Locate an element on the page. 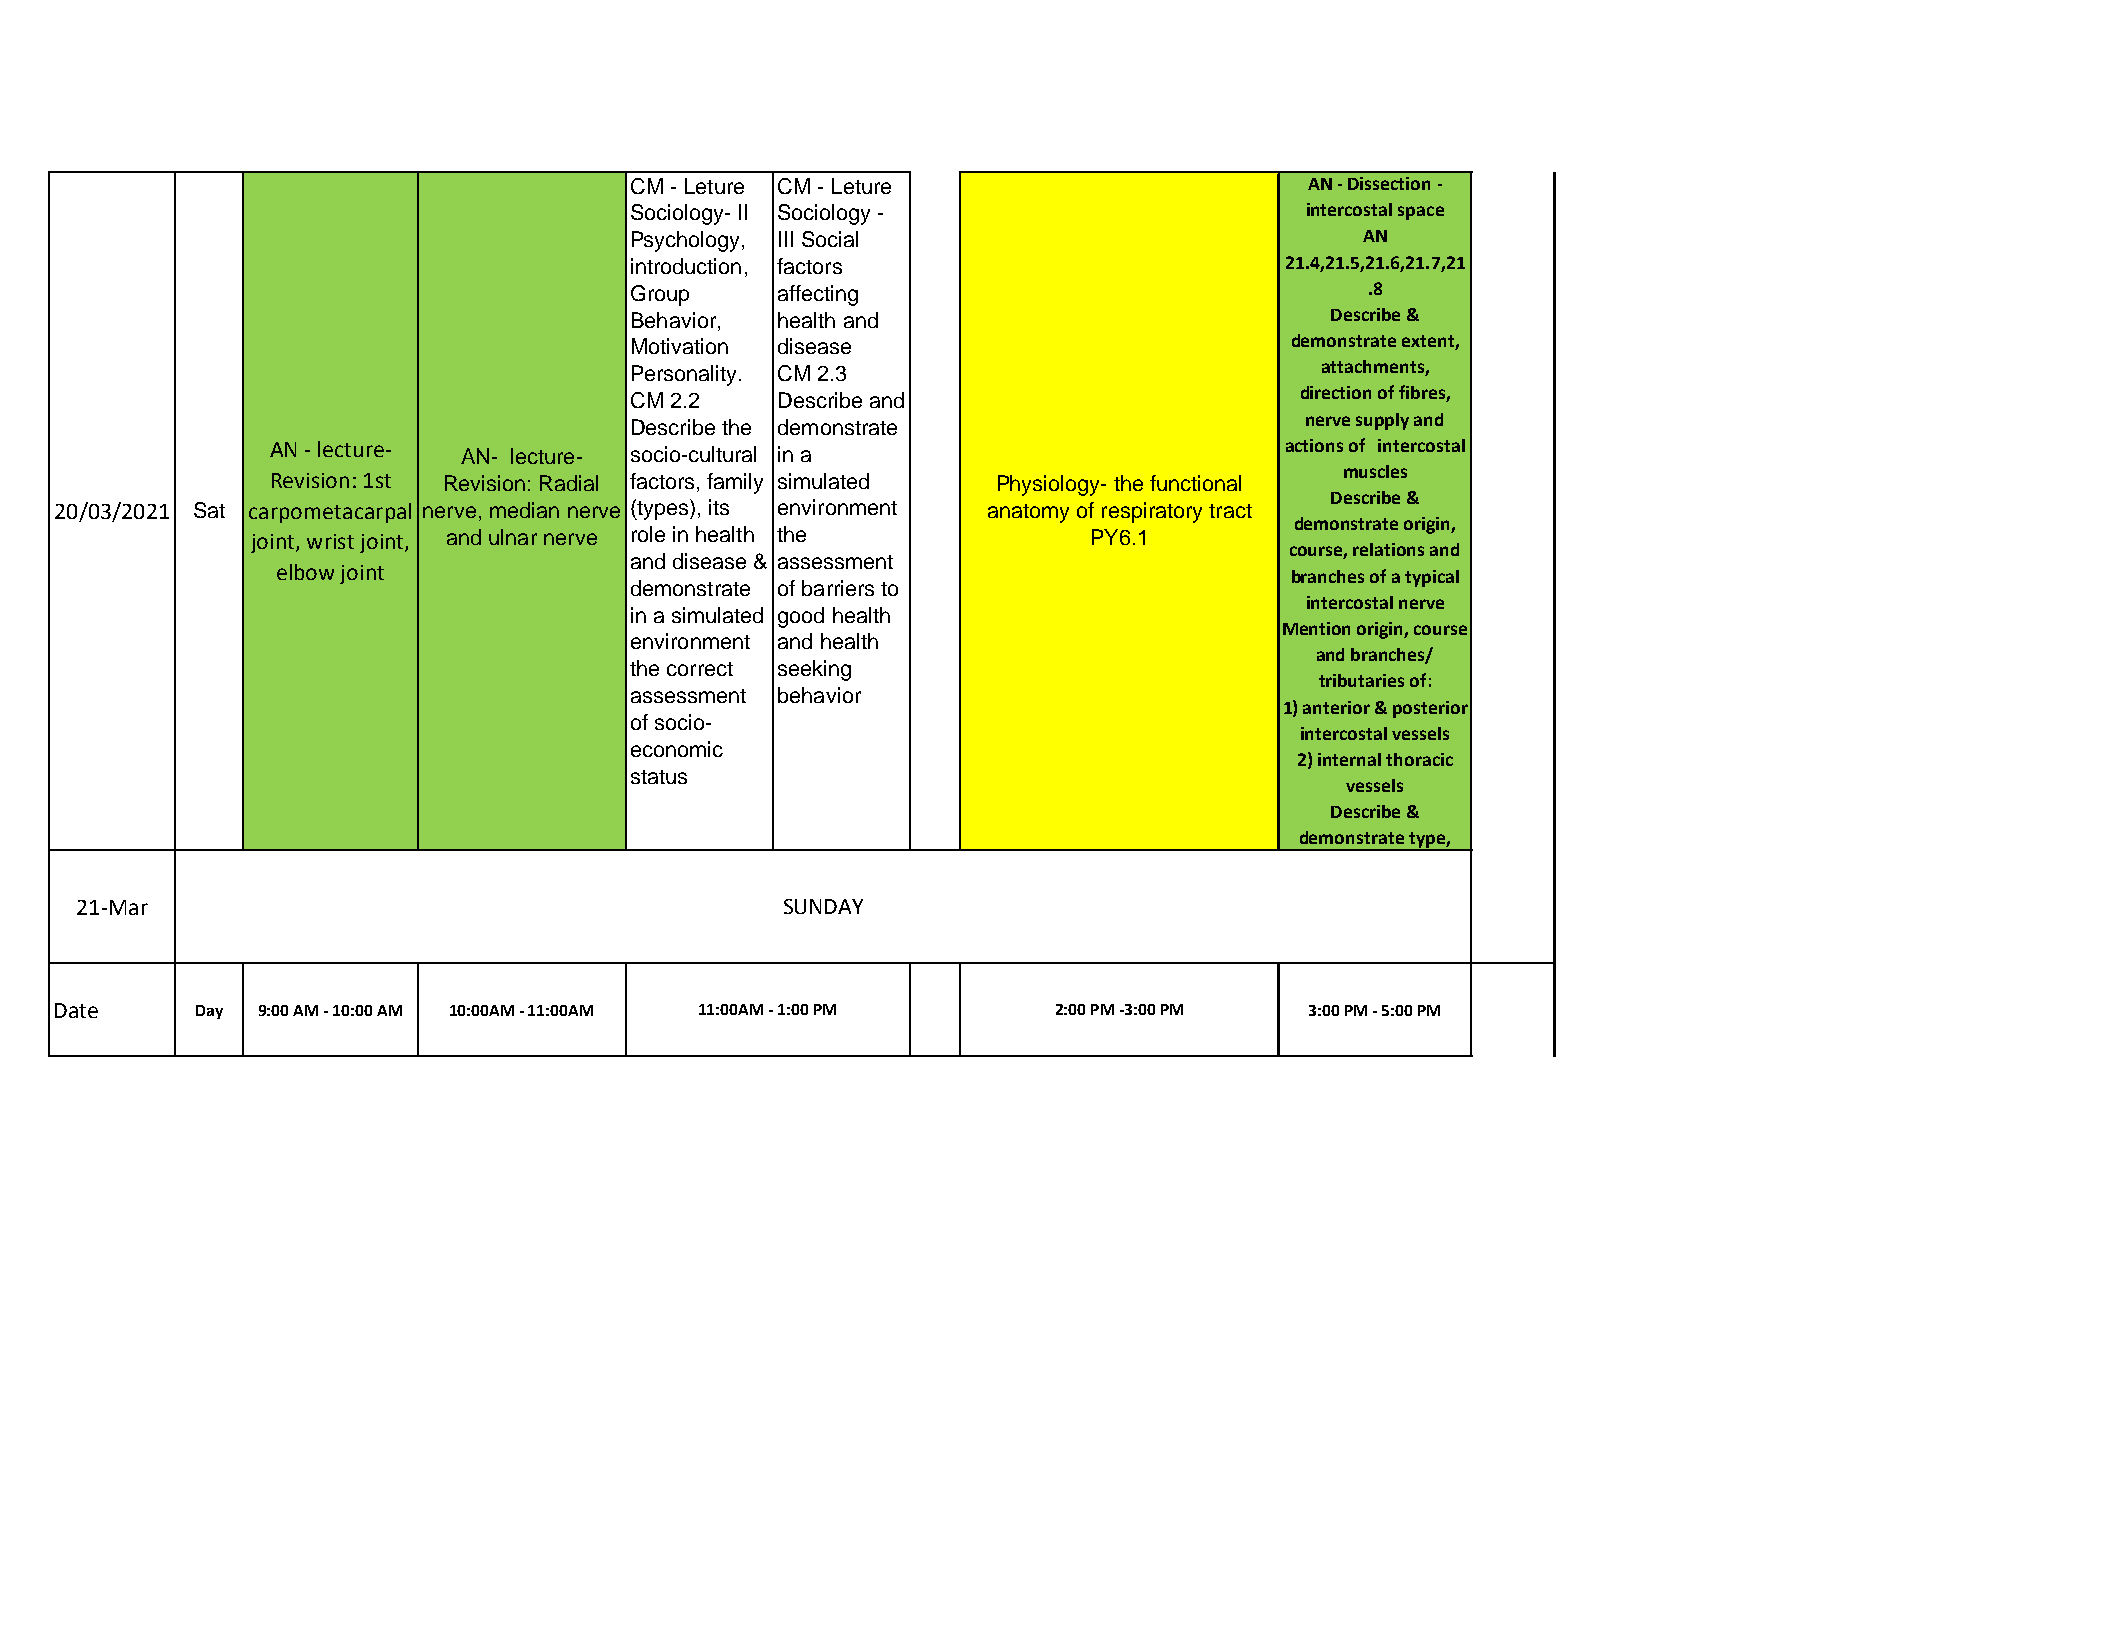  Dissection is located at coordinates (1389, 183).
